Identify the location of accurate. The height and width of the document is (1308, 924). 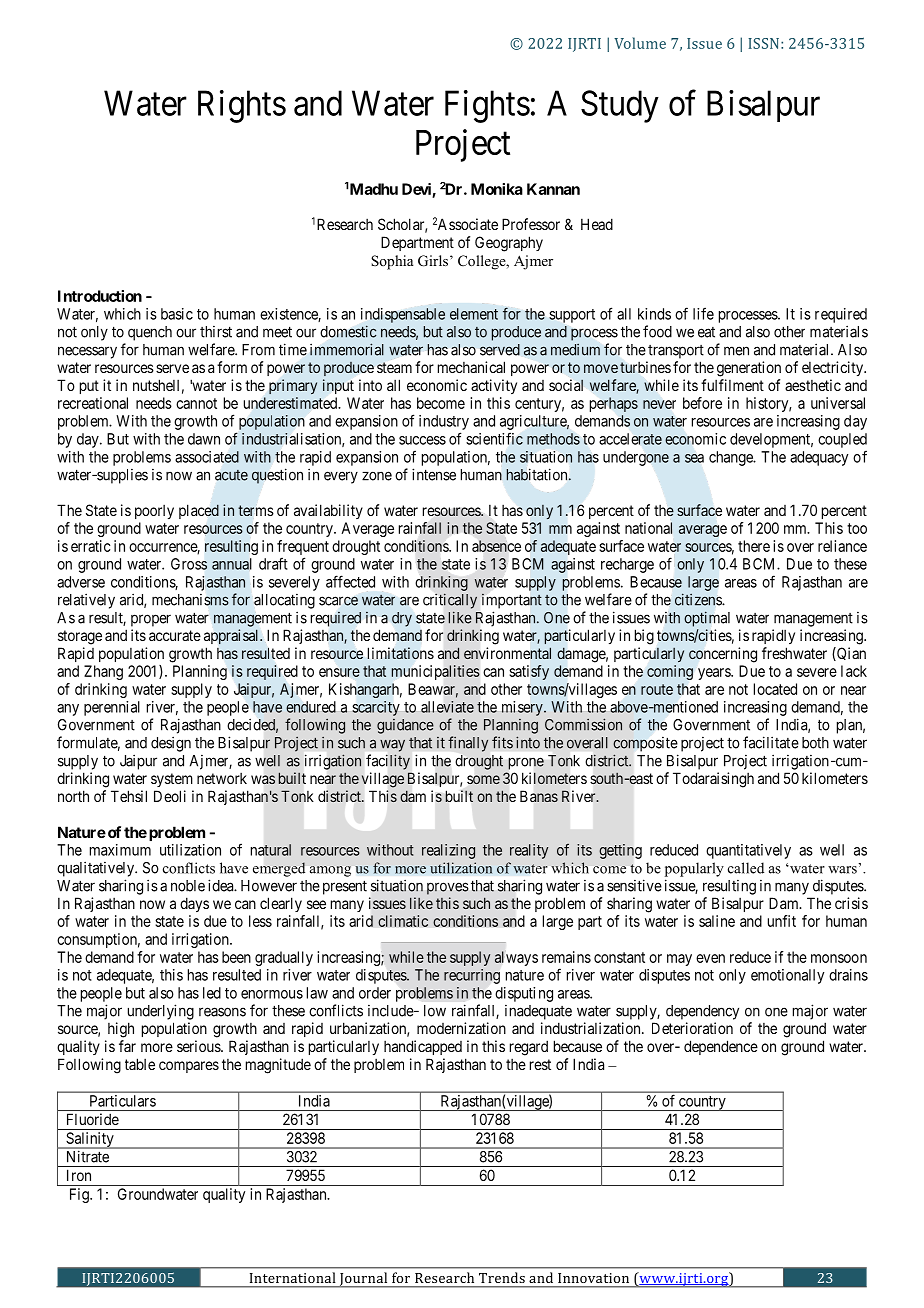
(175, 635).
